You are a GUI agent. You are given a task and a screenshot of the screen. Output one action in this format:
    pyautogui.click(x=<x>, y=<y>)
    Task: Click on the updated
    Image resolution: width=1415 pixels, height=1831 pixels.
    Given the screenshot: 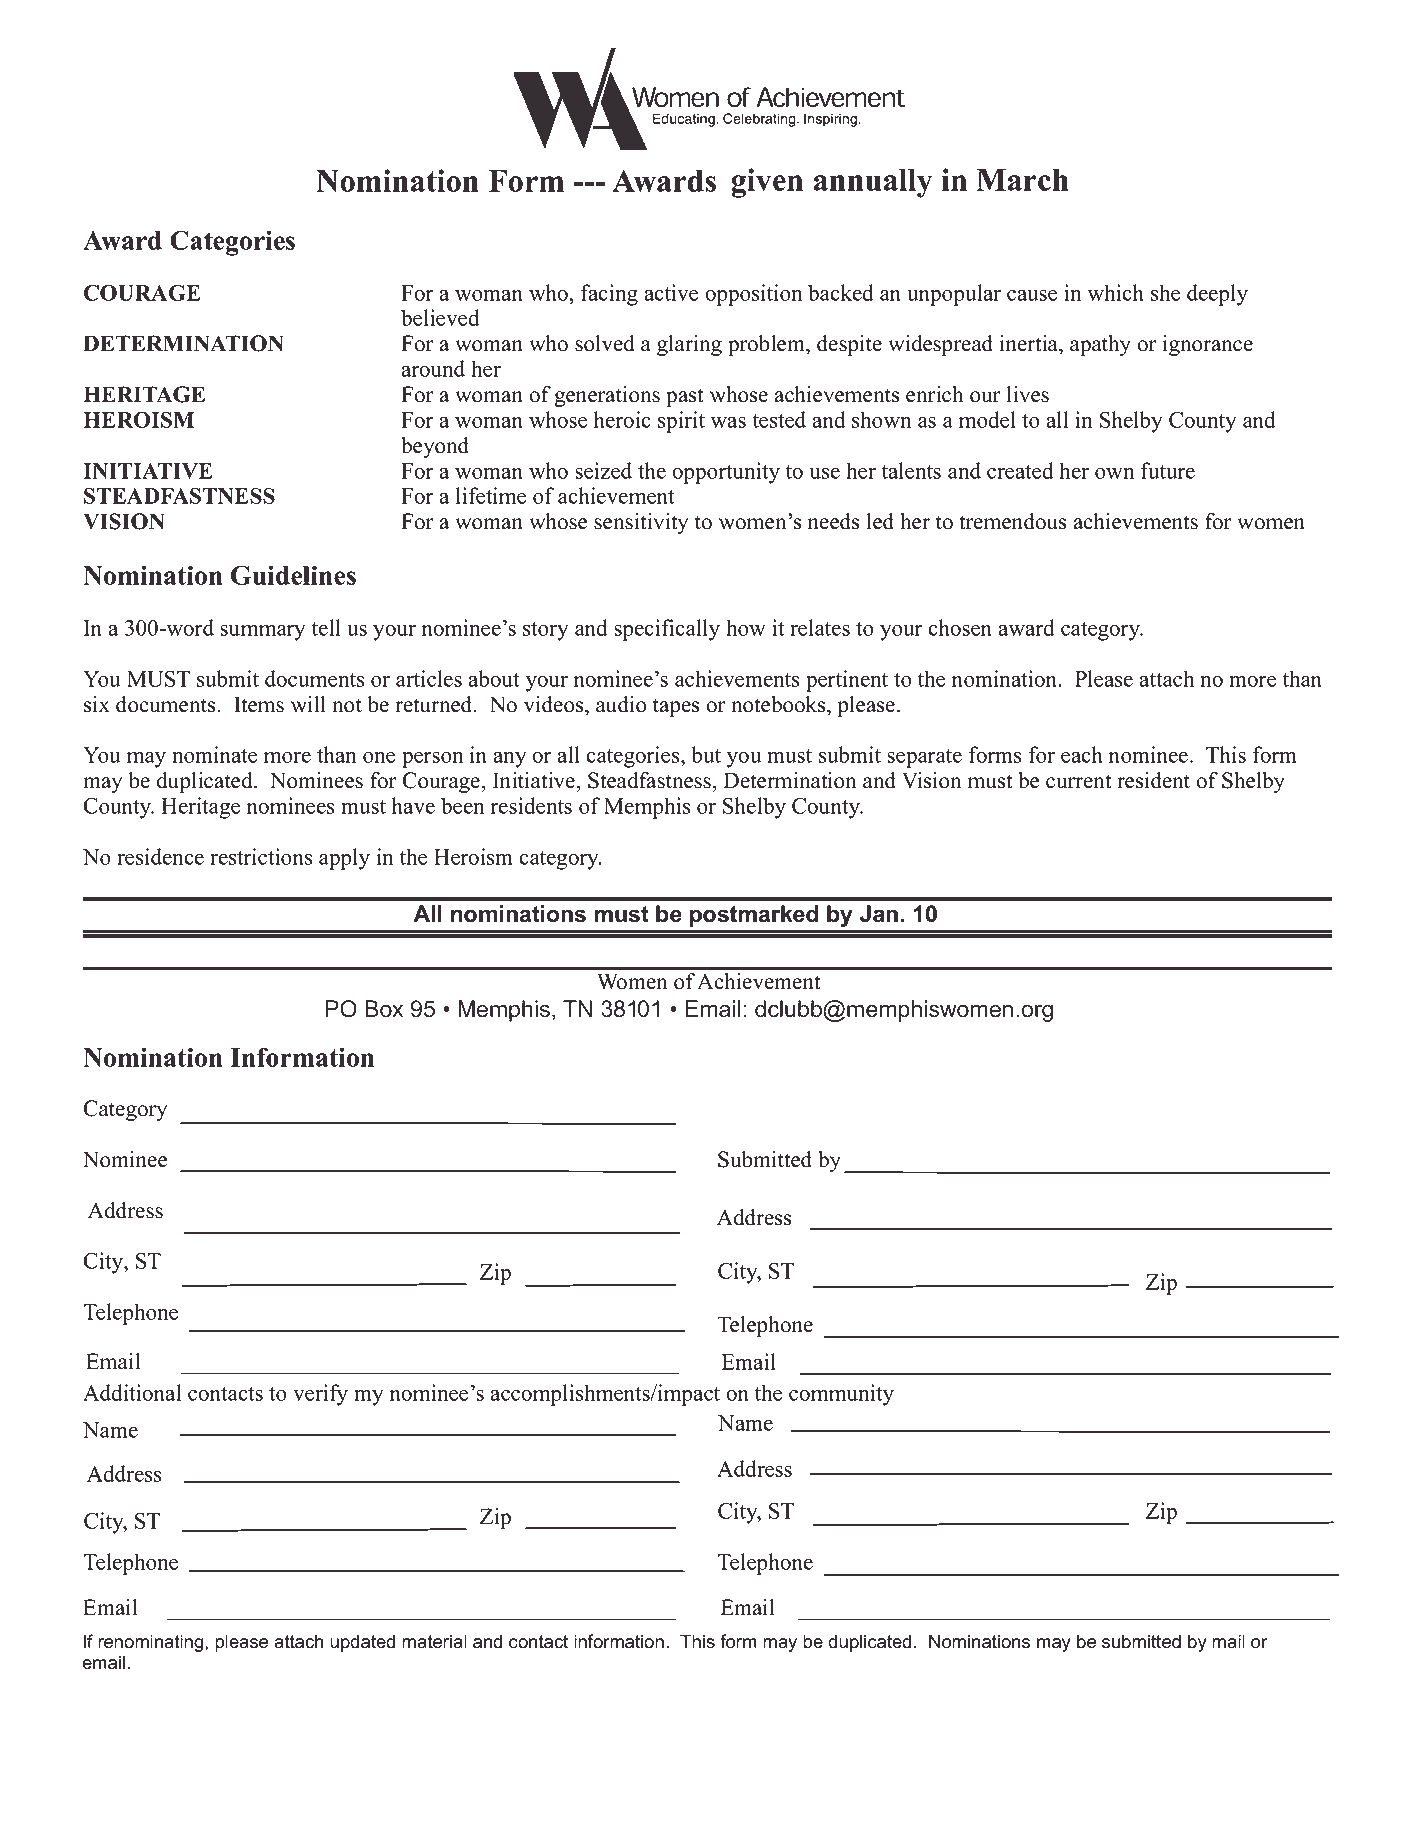 What is the action you would take?
    pyautogui.click(x=362, y=1643)
